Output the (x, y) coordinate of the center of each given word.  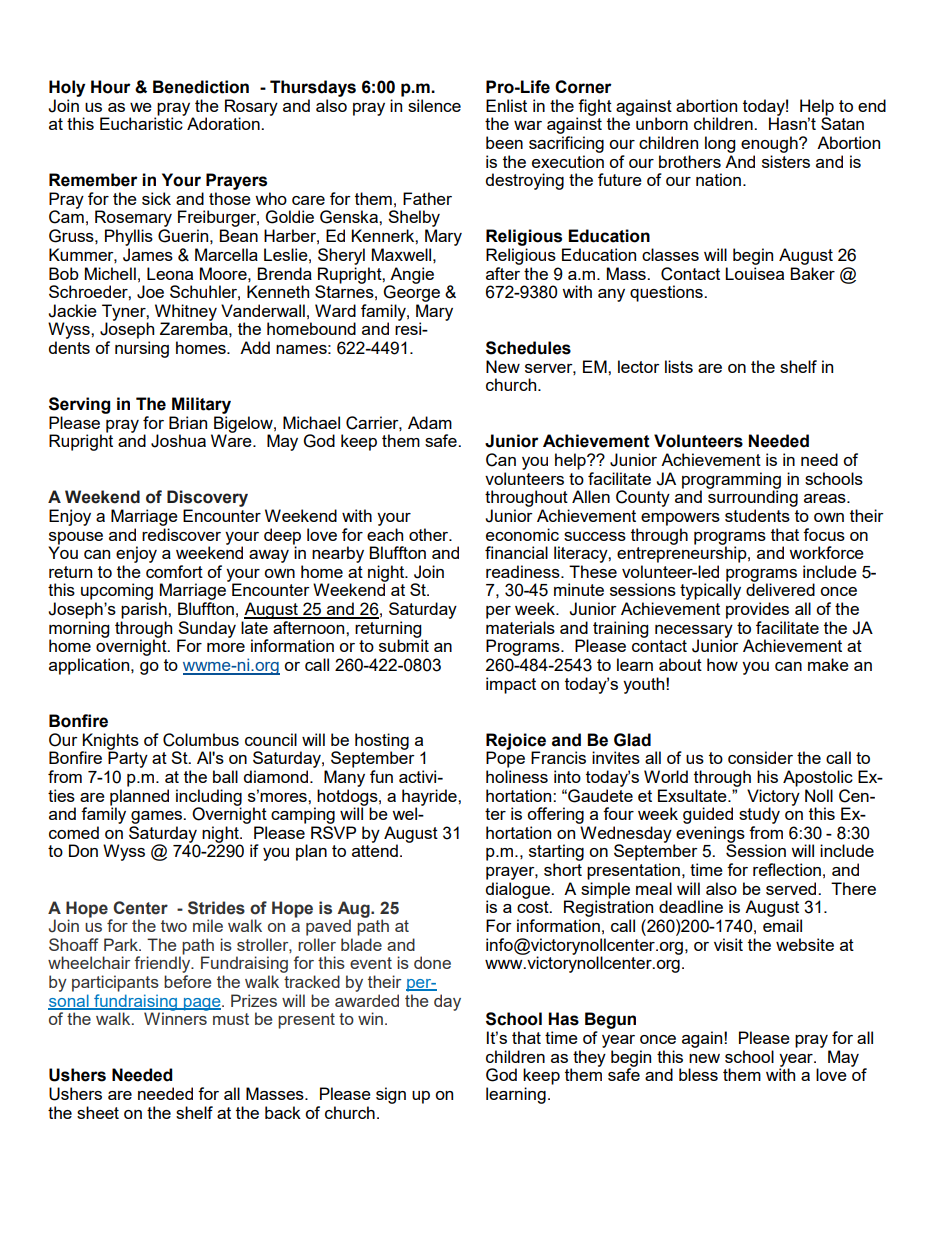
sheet (98, 1112)
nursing (142, 349)
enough (770, 144)
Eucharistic (142, 122)
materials (520, 627)
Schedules (528, 348)
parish (145, 610)
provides (757, 610)
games (157, 817)
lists (679, 366)
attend (375, 849)
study (759, 815)
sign (391, 1095)
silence (434, 105)
